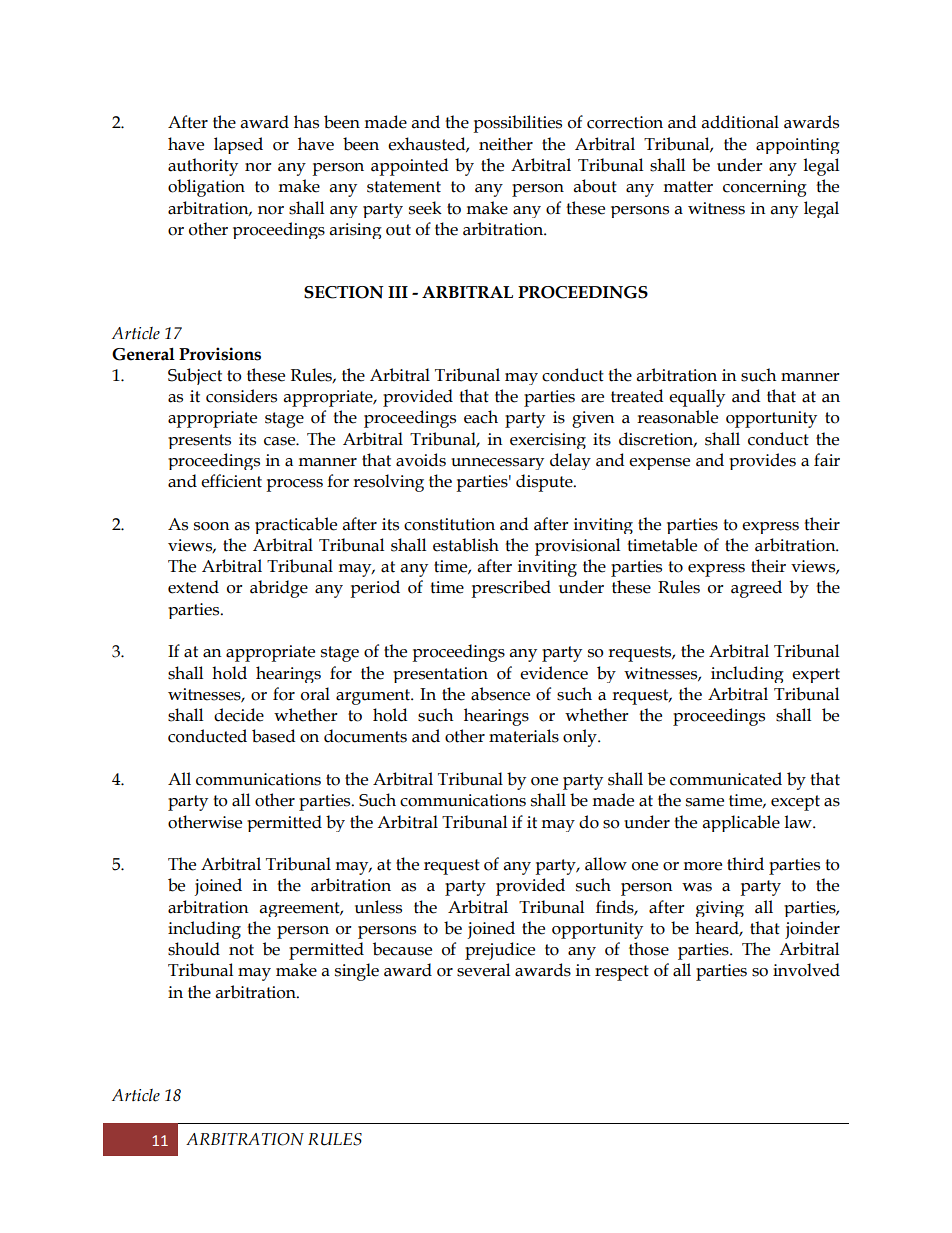 Image resolution: width=952 pixels, height=1233 pixels. Describe the element at coordinates (481, 417) in the screenshot. I see `each` at that location.
